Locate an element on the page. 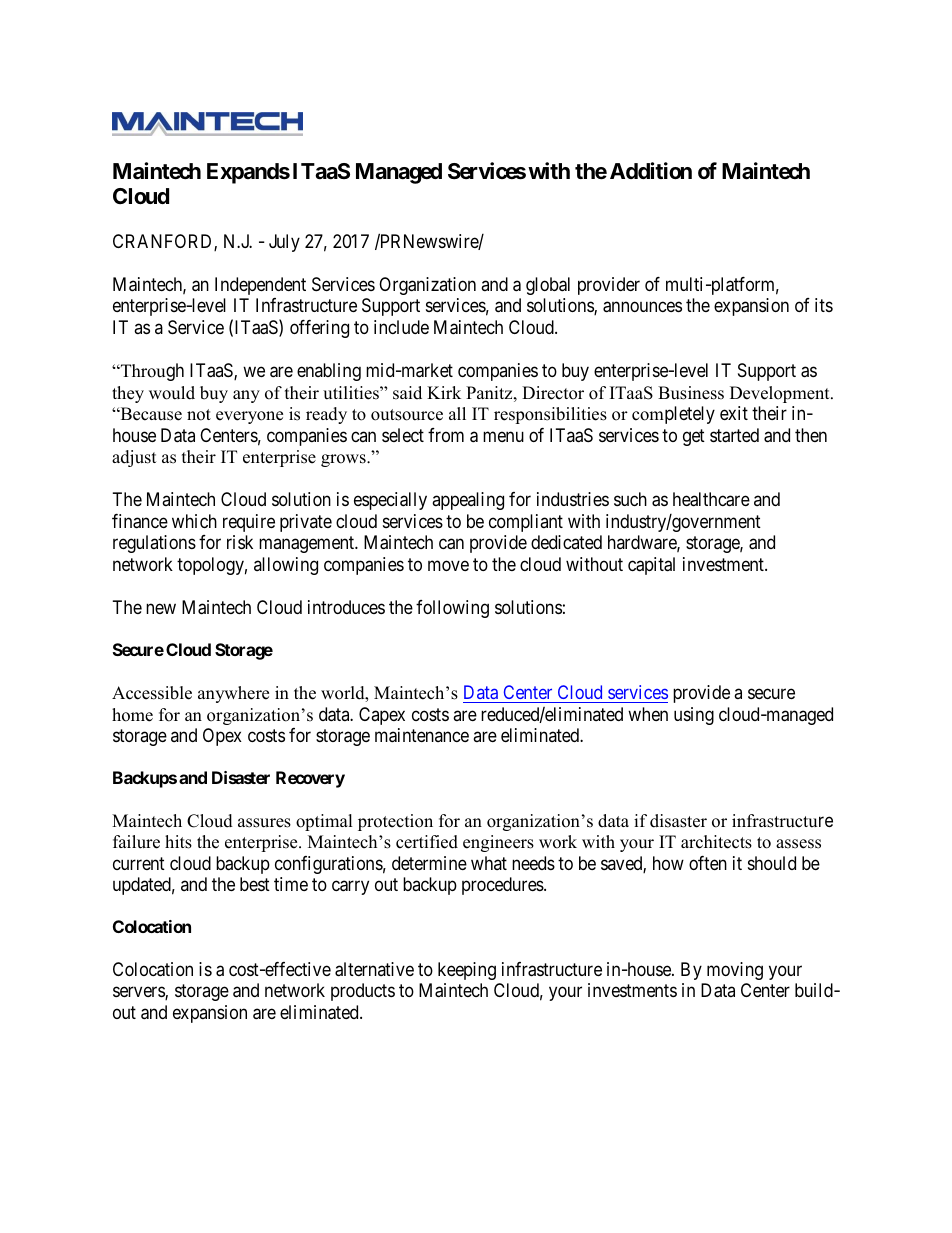  keeping is located at coordinates (467, 971).
